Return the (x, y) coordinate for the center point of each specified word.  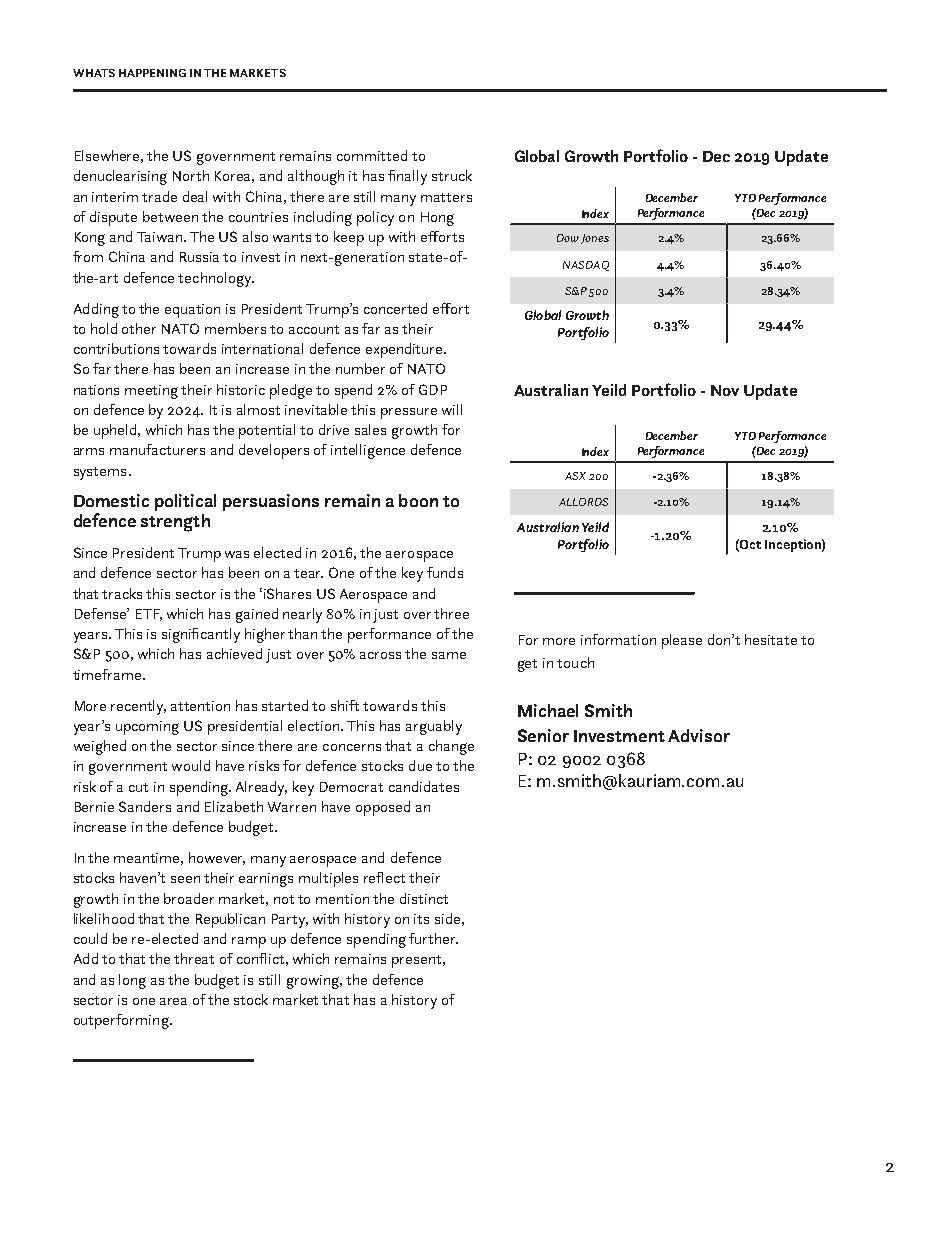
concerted (395, 308)
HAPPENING (152, 73)
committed (372, 155)
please (682, 641)
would (191, 765)
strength (175, 523)
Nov (725, 390)
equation (192, 311)
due (420, 765)
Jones (595, 239)
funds (445, 572)
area (173, 1001)
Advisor (699, 735)
